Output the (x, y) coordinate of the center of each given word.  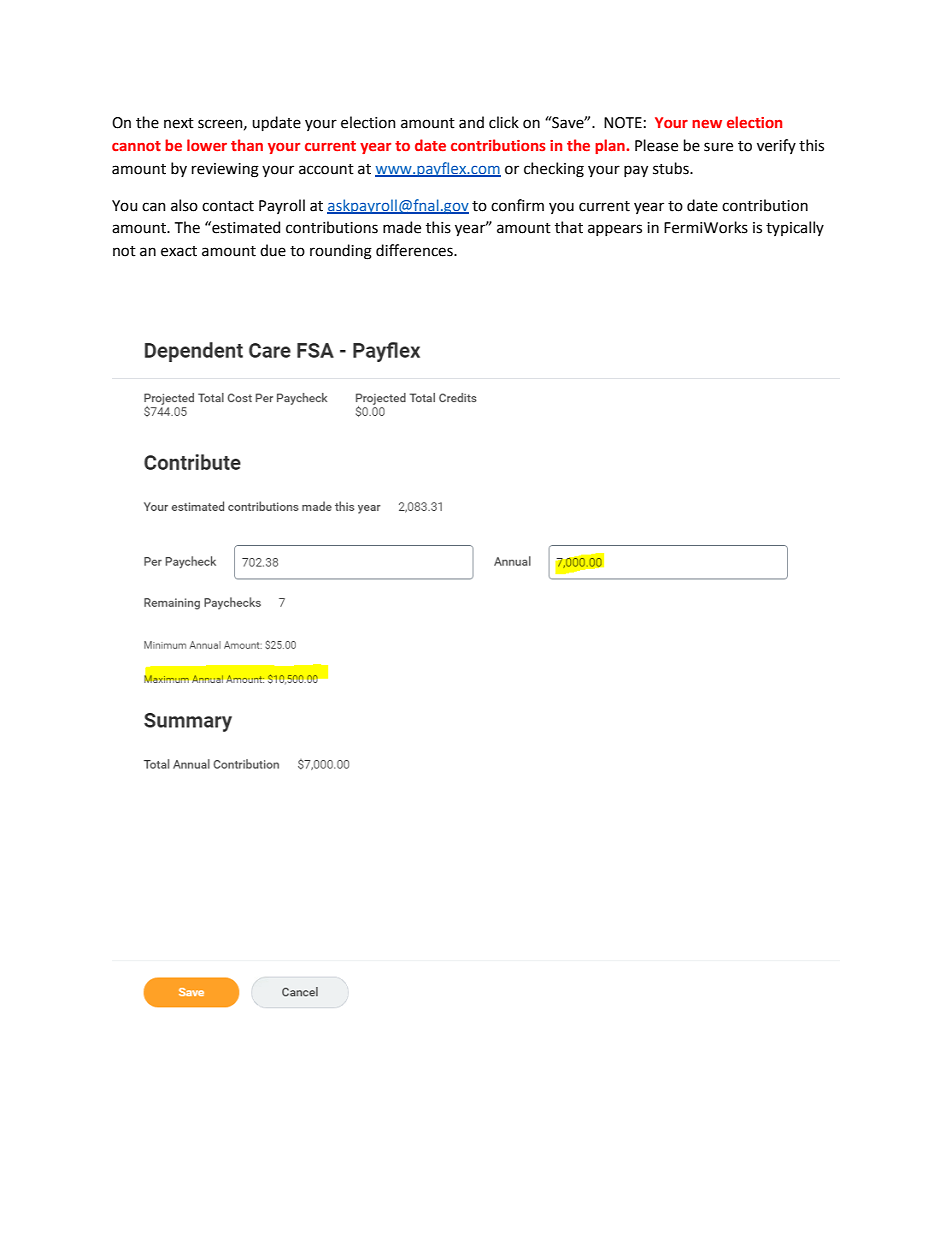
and (471, 122)
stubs (672, 168)
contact (228, 206)
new (707, 124)
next (179, 123)
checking (554, 170)
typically (795, 228)
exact (179, 251)
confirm (517, 205)
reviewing (225, 170)
